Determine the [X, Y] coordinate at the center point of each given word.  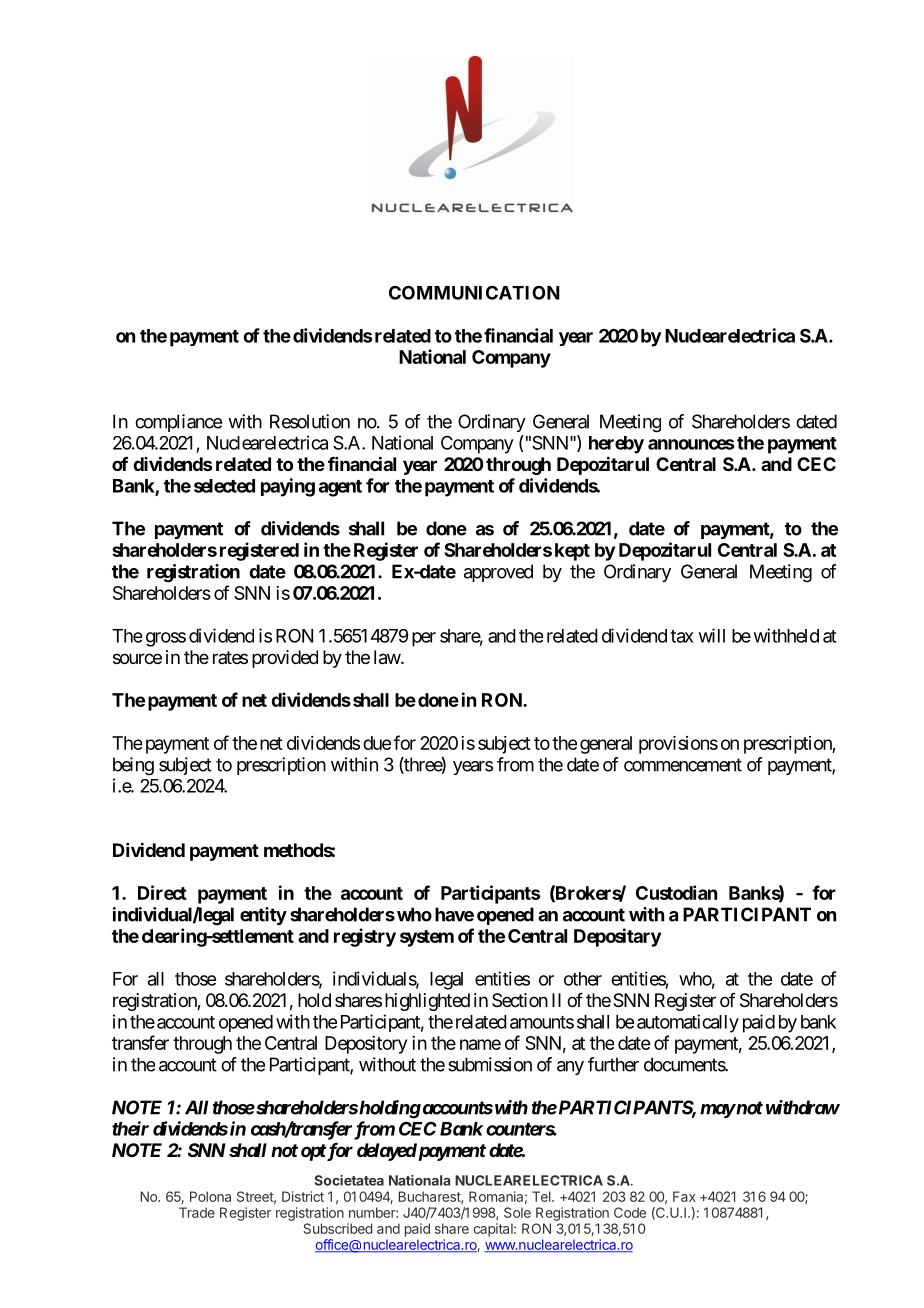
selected [224, 486]
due [377, 743]
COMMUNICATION [474, 292]
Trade [197, 1212]
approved [498, 573]
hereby [616, 445]
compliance [178, 423]
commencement [683, 765]
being [133, 766]
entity [263, 916]
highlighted [427, 1002]
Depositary [617, 937]
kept [572, 552]
